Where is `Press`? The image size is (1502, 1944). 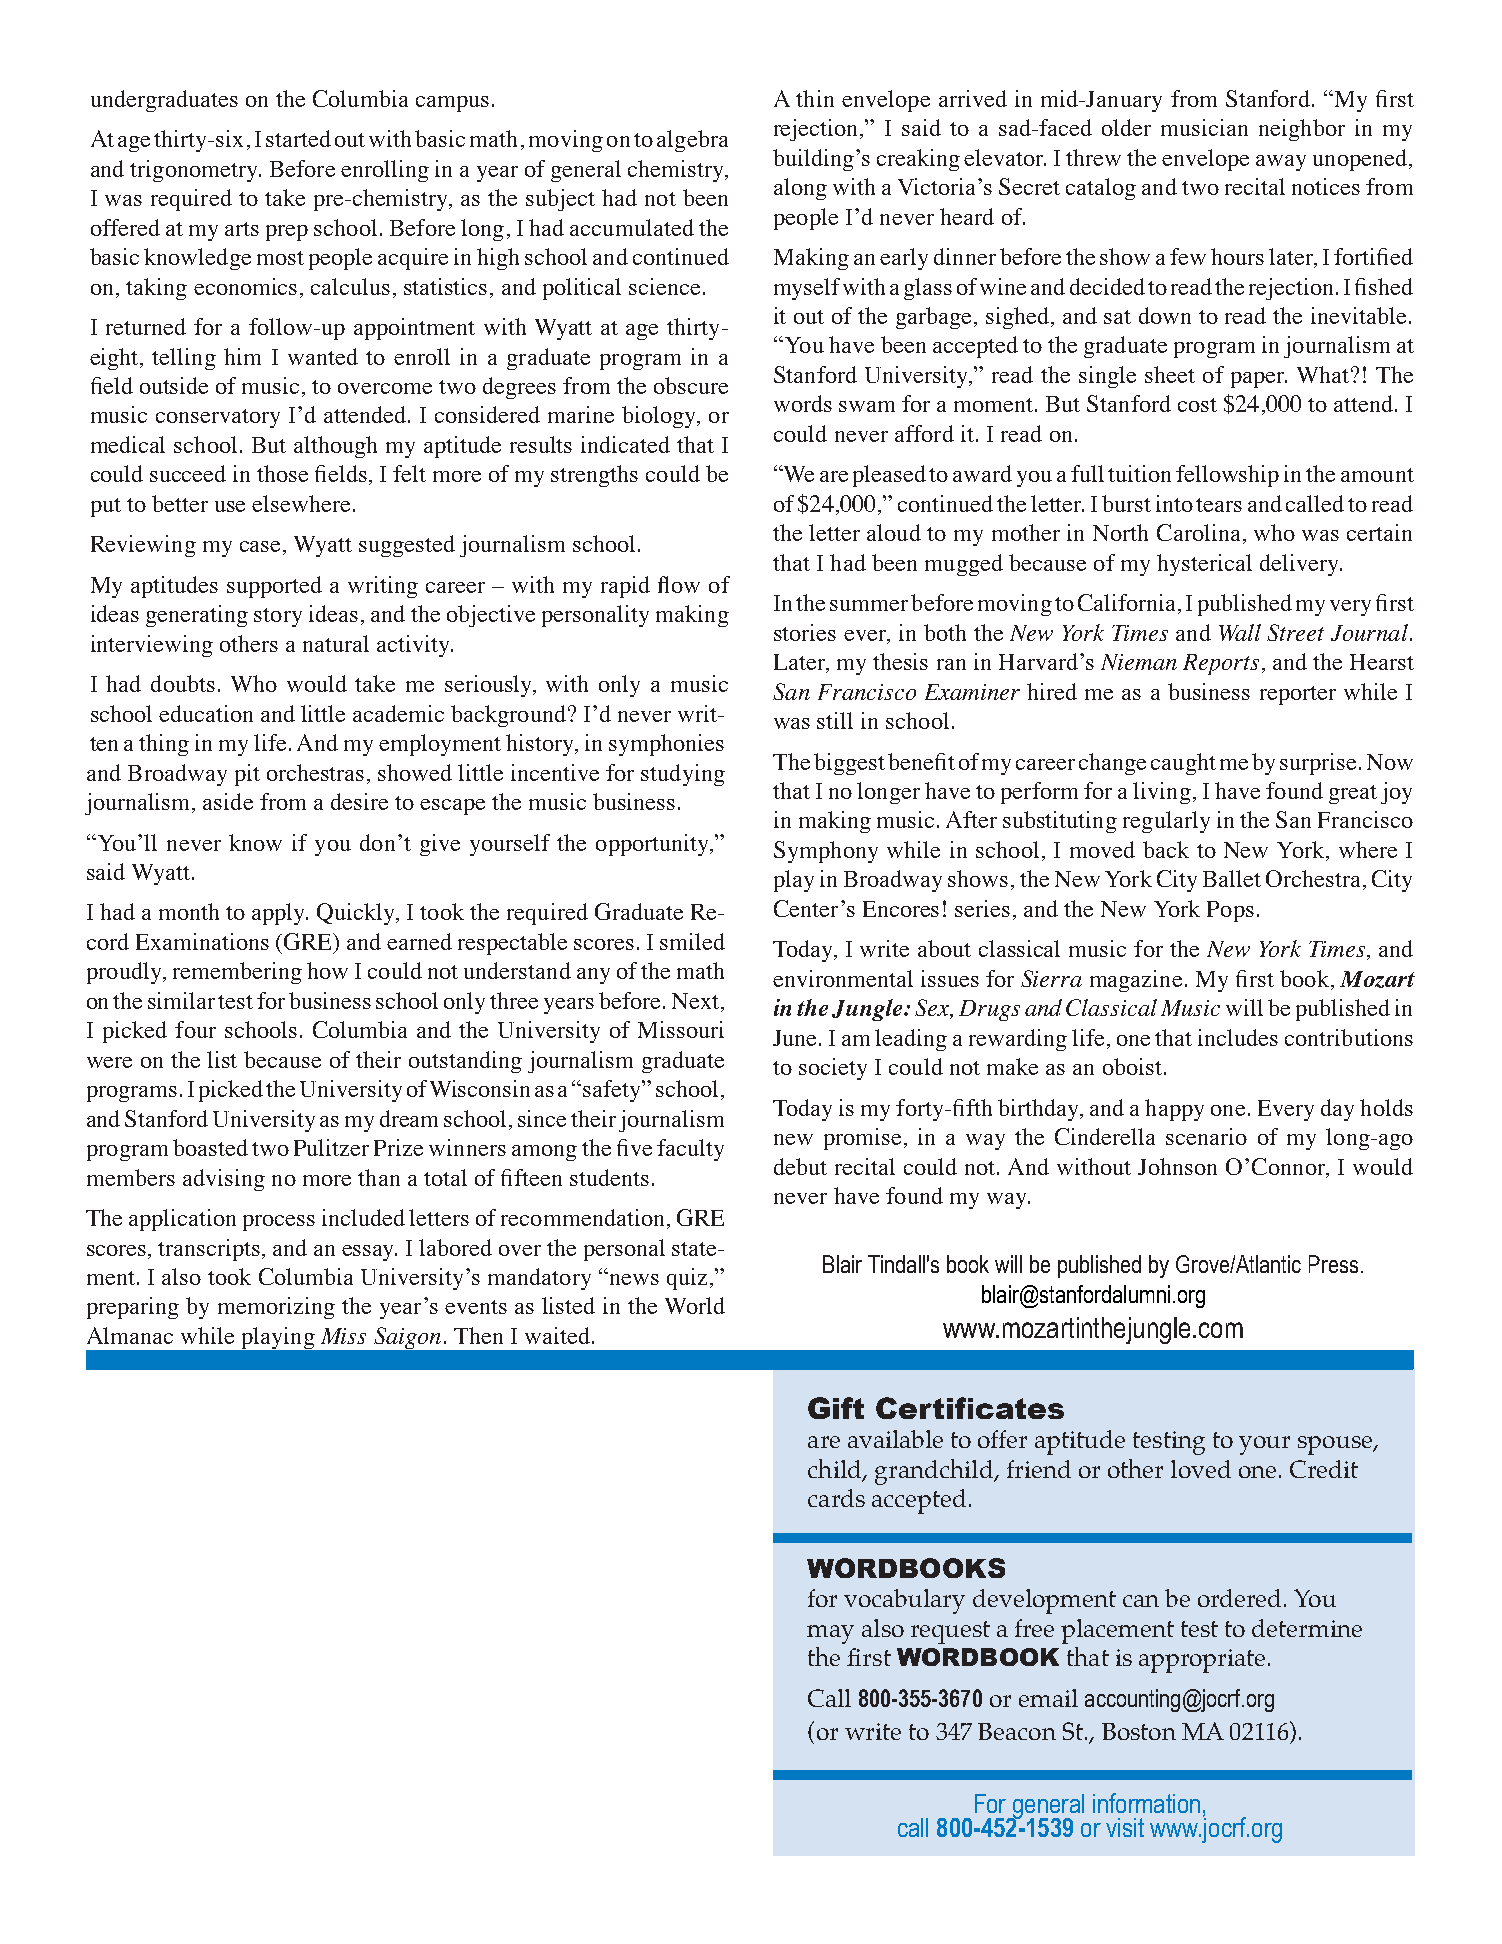 Press is located at coordinates (1333, 1264).
